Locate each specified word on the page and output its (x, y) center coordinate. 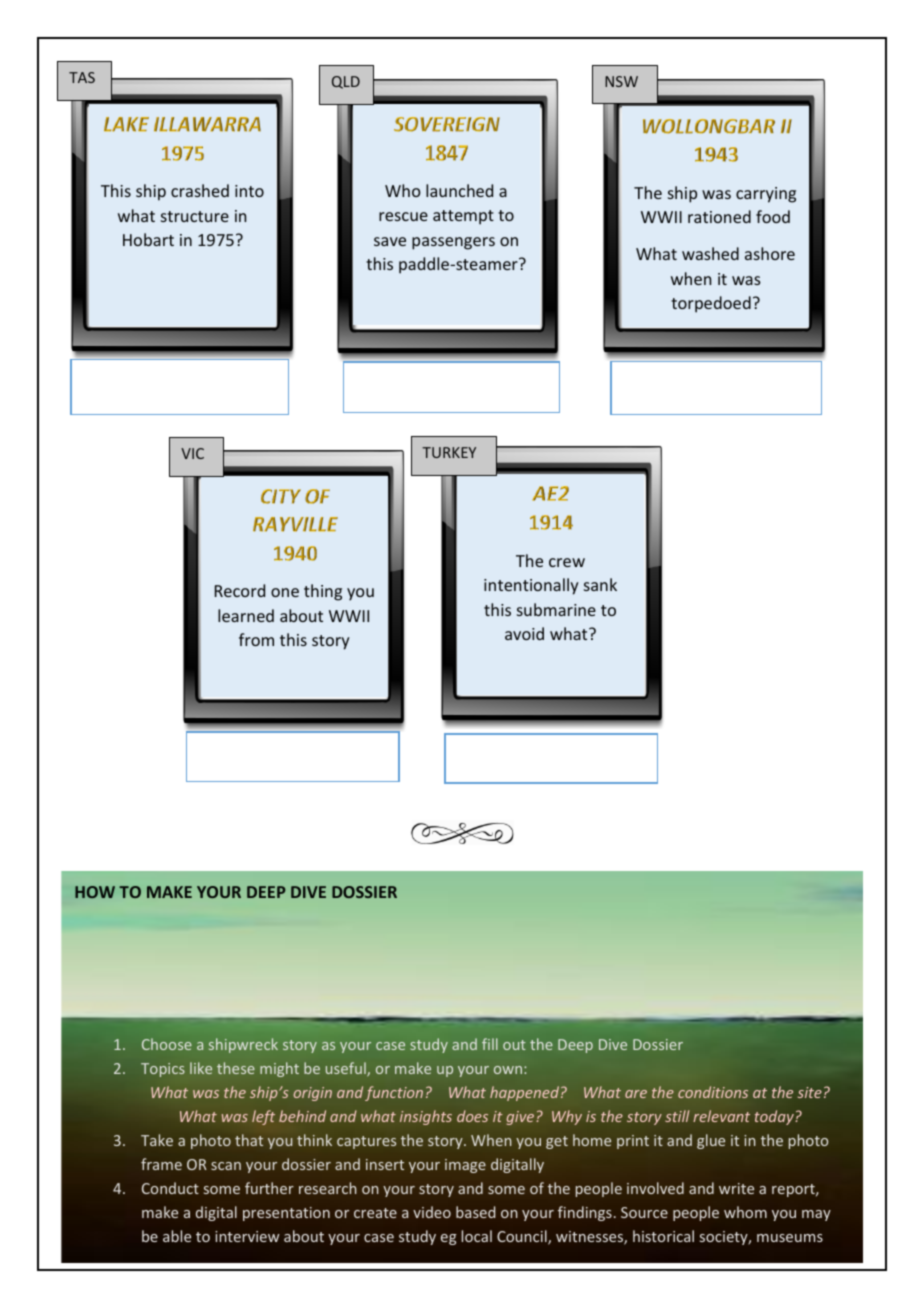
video (432, 1212)
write (736, 1188)
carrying (766, 195)
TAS (82, 77)
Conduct (170, 1188)
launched (459, 190)
